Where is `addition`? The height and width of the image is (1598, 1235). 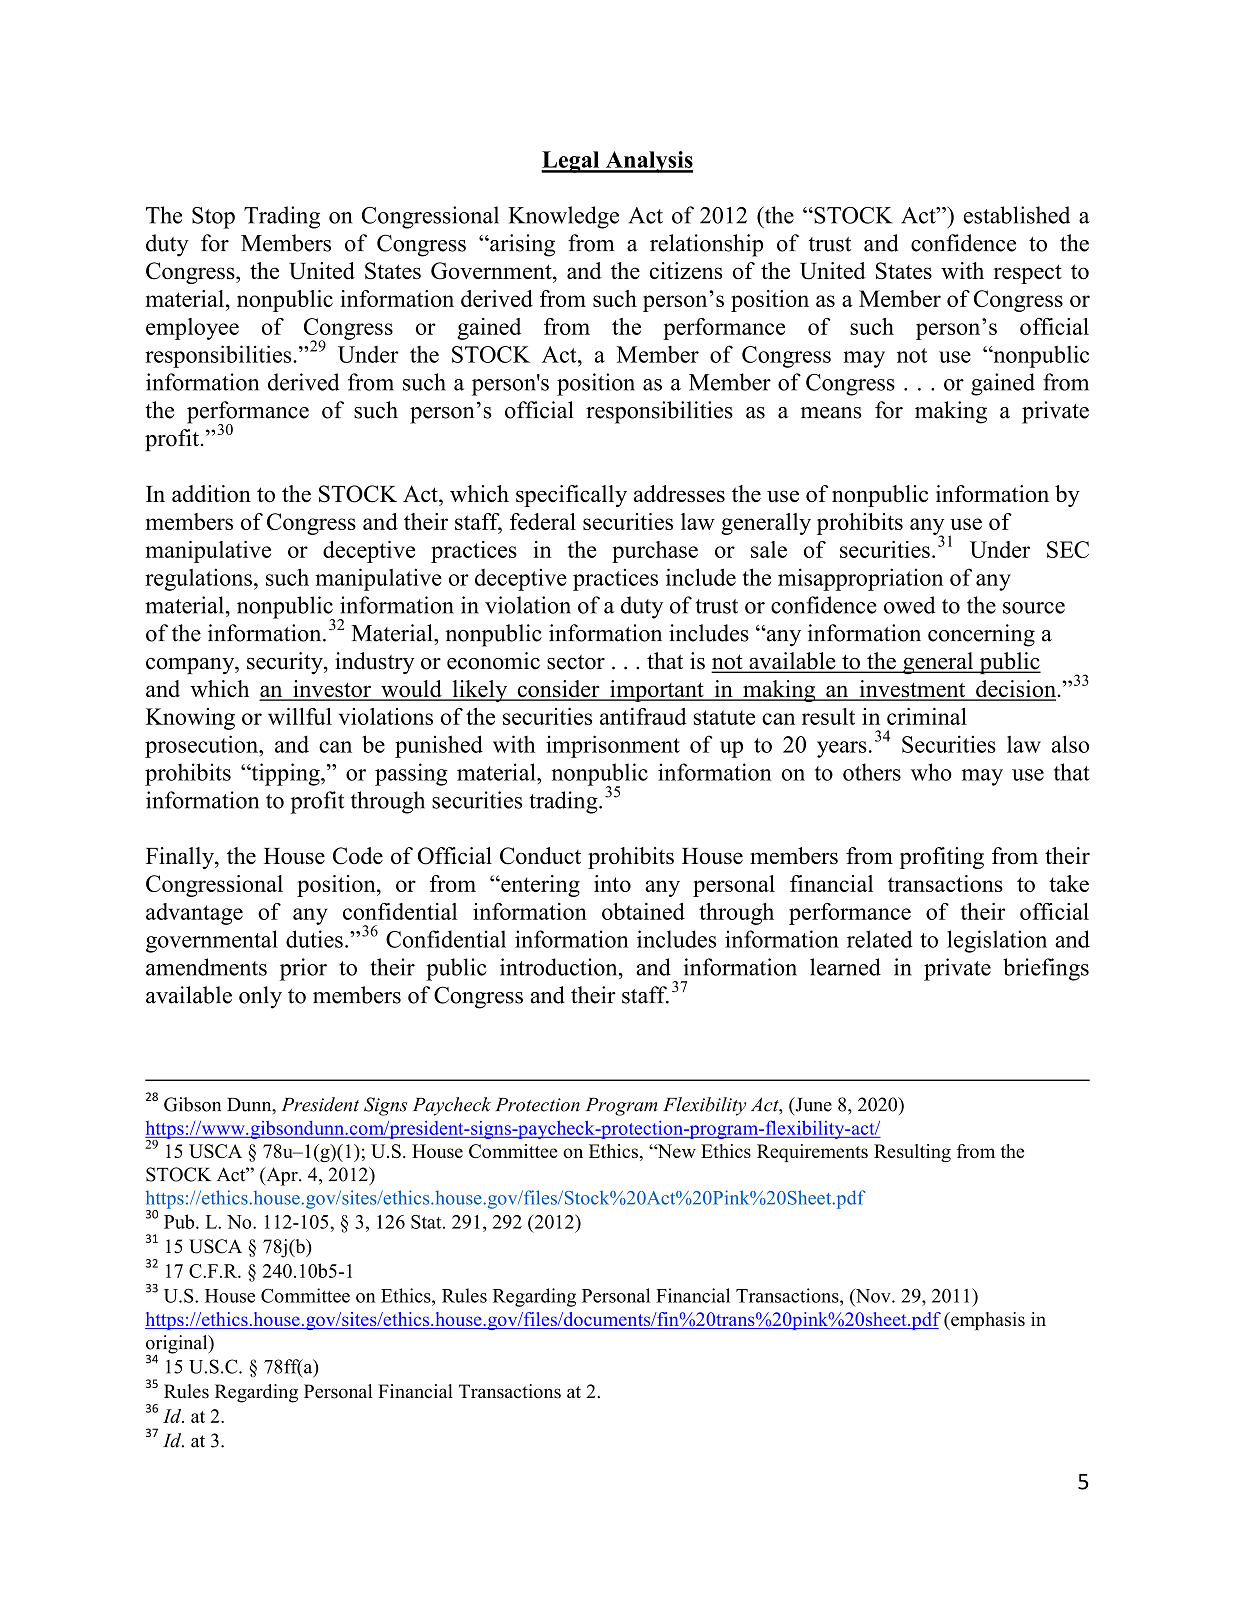 addition is located at coordinates (211, 493).
